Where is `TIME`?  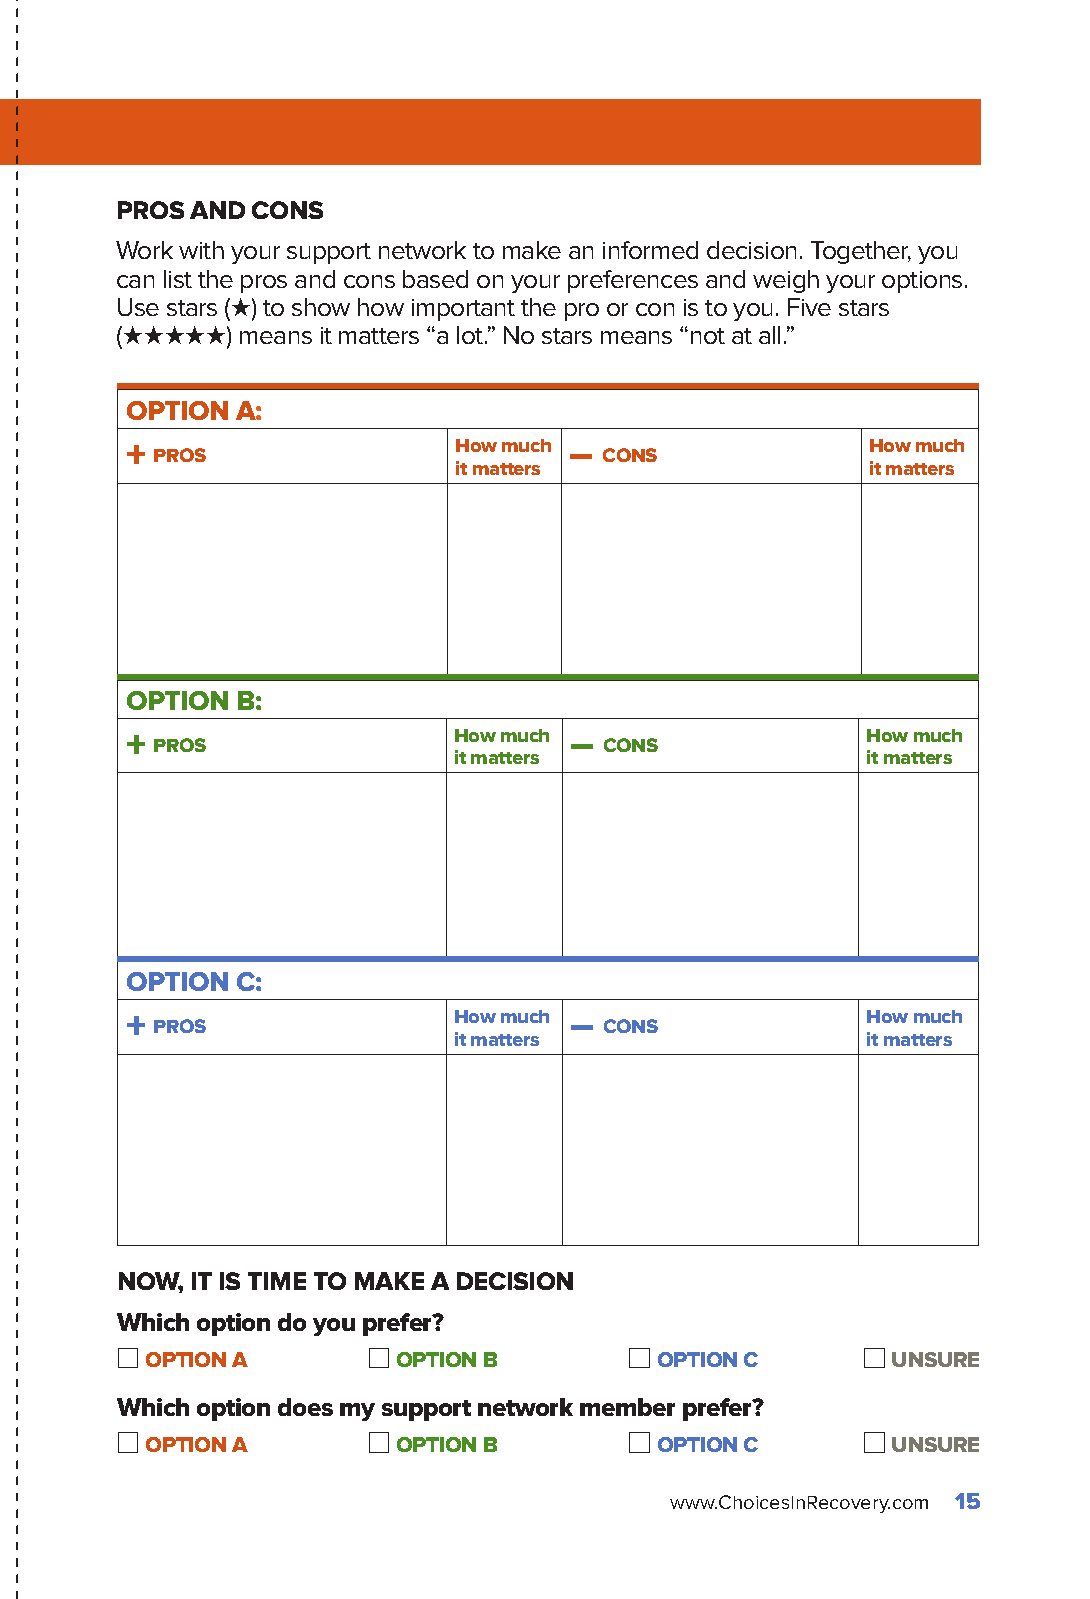
TIME is located at coordinates (277, 1281).
